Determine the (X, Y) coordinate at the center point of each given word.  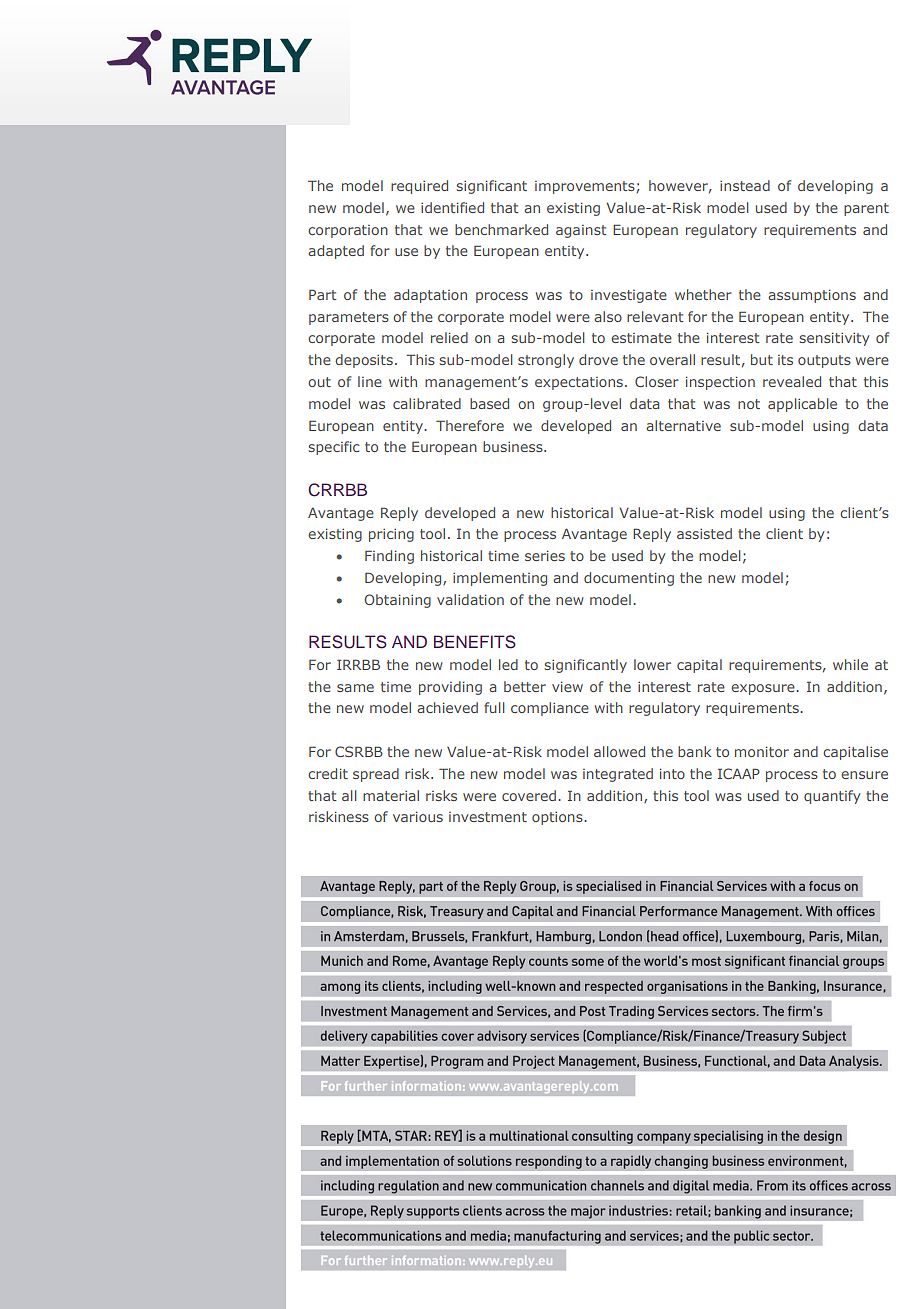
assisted (704, 533)
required (419, 187)
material (391, 795)
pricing (391, 535)
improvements (585, 187)
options (558, 818)
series (545, 555)
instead (745, 185)
